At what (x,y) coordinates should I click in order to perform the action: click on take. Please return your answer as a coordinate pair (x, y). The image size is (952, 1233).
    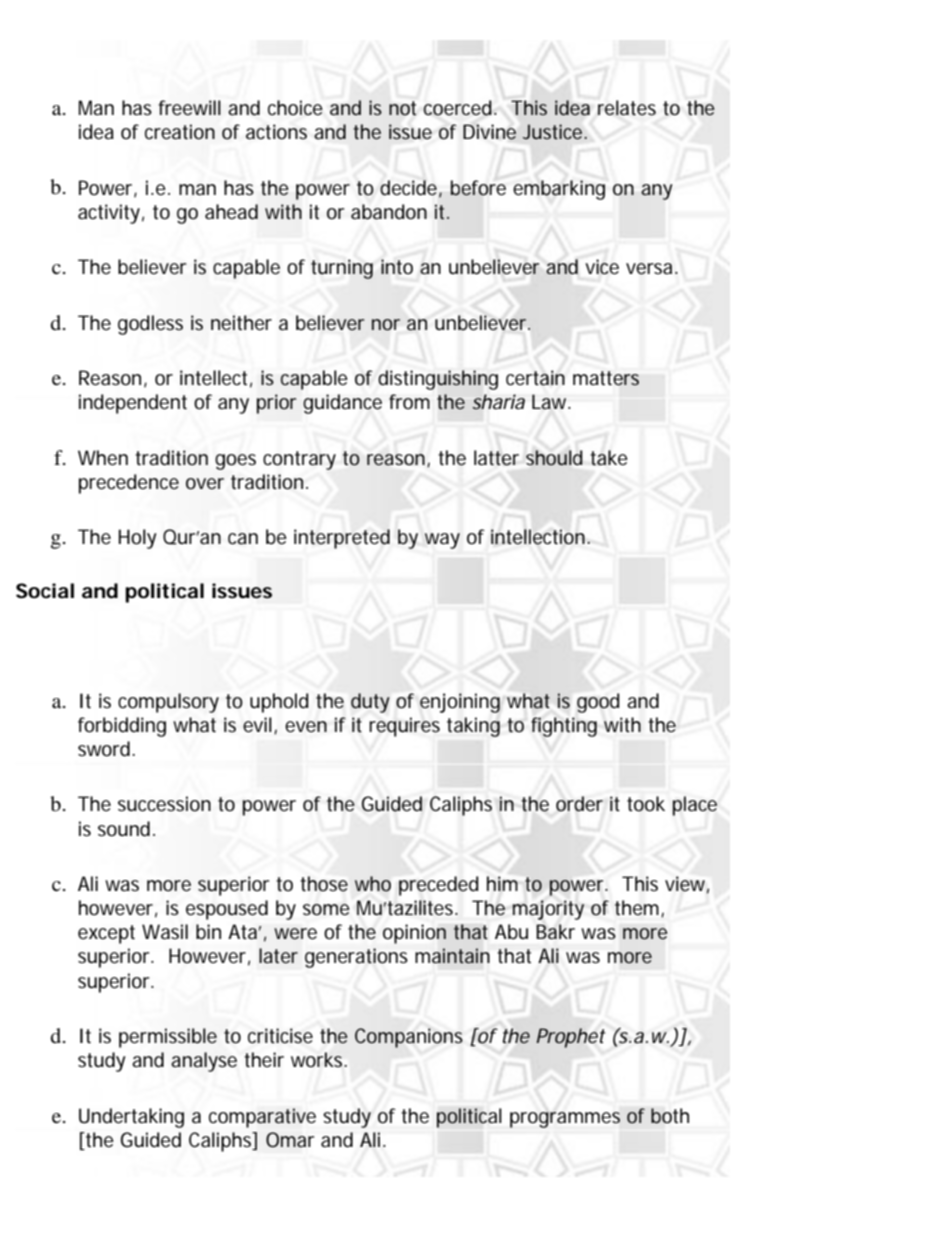
    Looking at the image, I should click on (609, 458).
